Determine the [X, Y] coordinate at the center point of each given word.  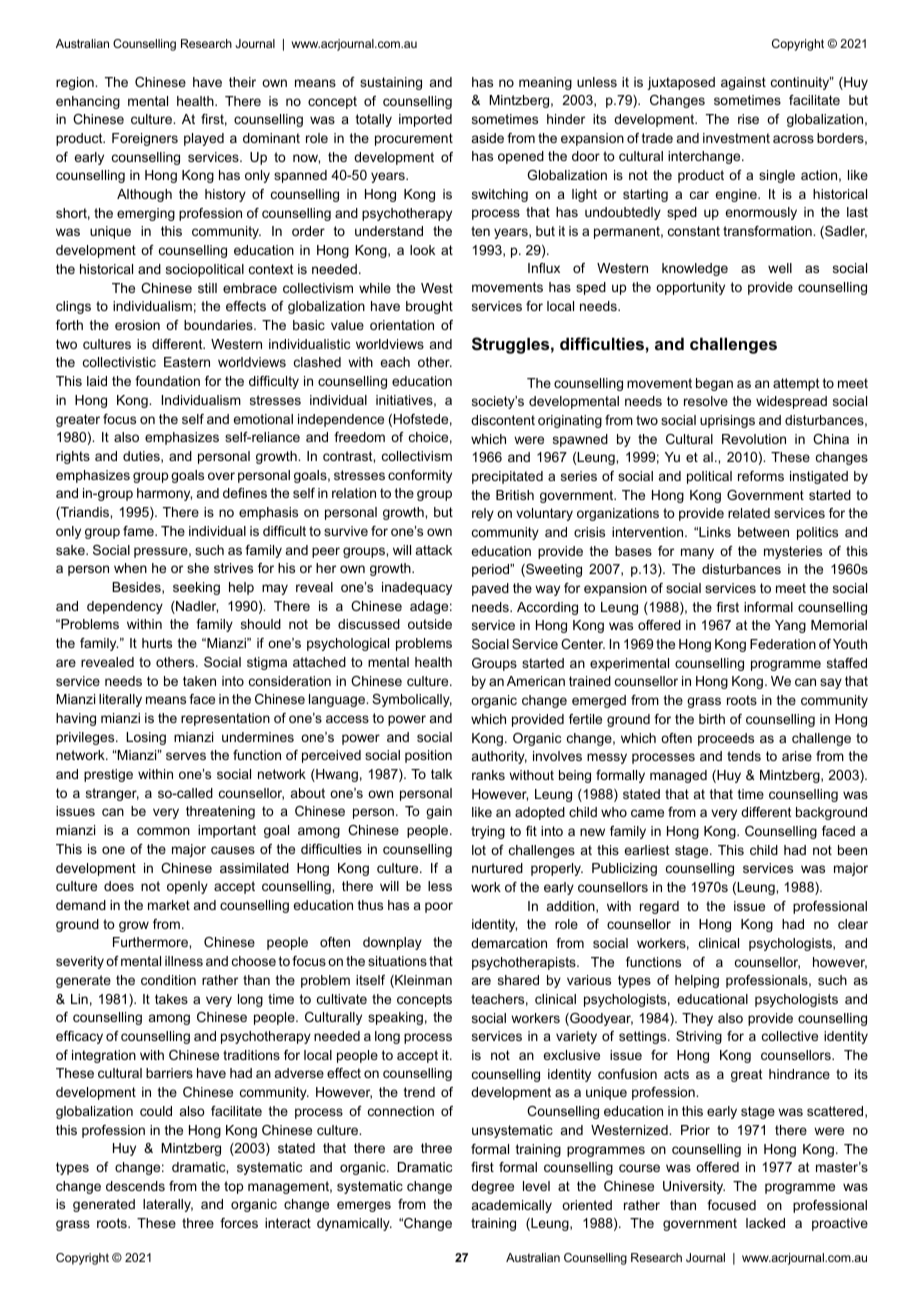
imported [425, 120]
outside [430, 624]
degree [492, 1187]
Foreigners [145, 139]
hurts [157, 643]
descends [135, 1186]
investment [736, 138]
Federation [783, 644]
